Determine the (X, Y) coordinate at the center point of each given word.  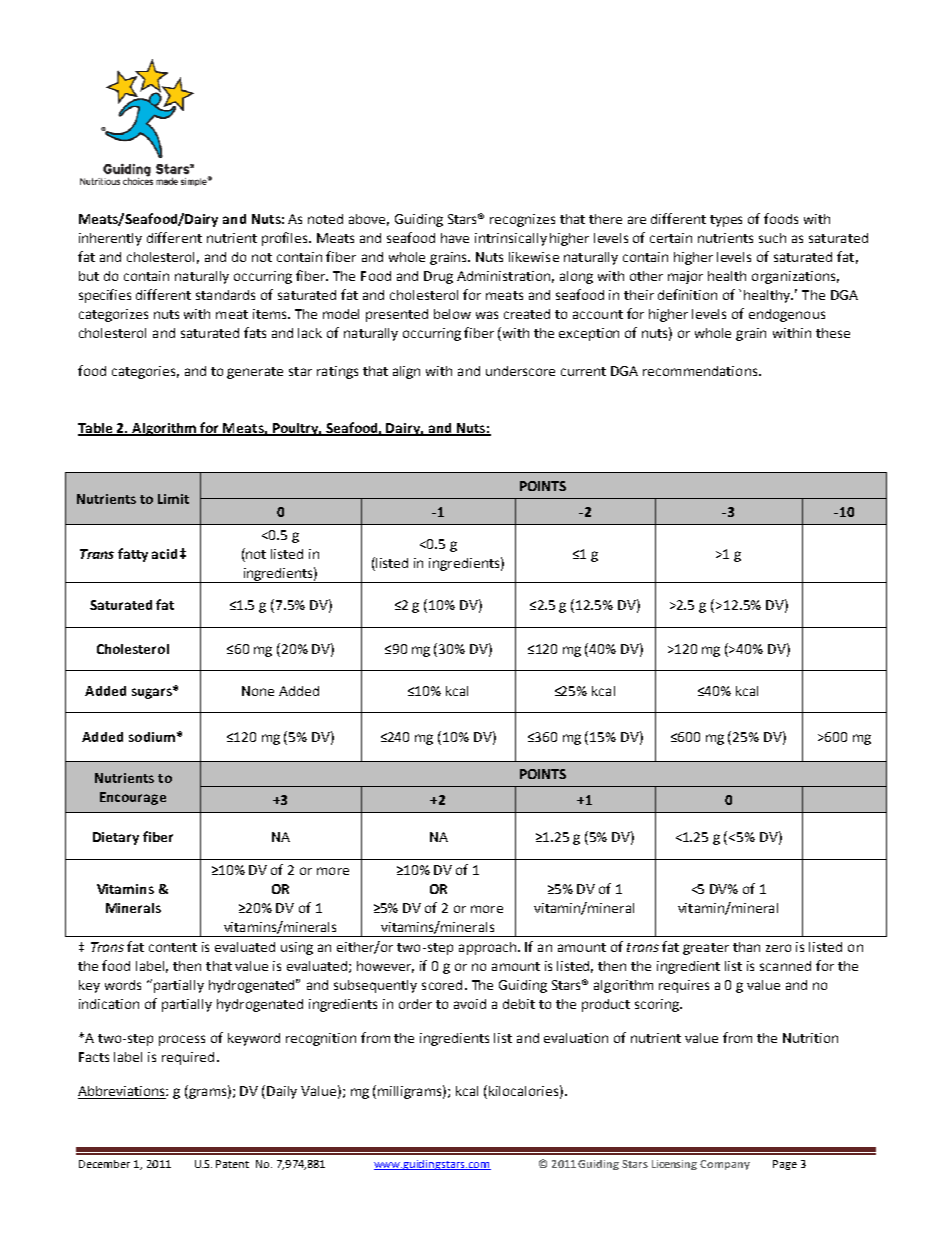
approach (489, 948)
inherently (110, 239)
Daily (282, 1092)
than (746, 947)
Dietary (116, 838)
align (406, 372)
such (772, 238)
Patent (232, 1164)
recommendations (701, 371)
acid (164, 554)
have (455, 238)
